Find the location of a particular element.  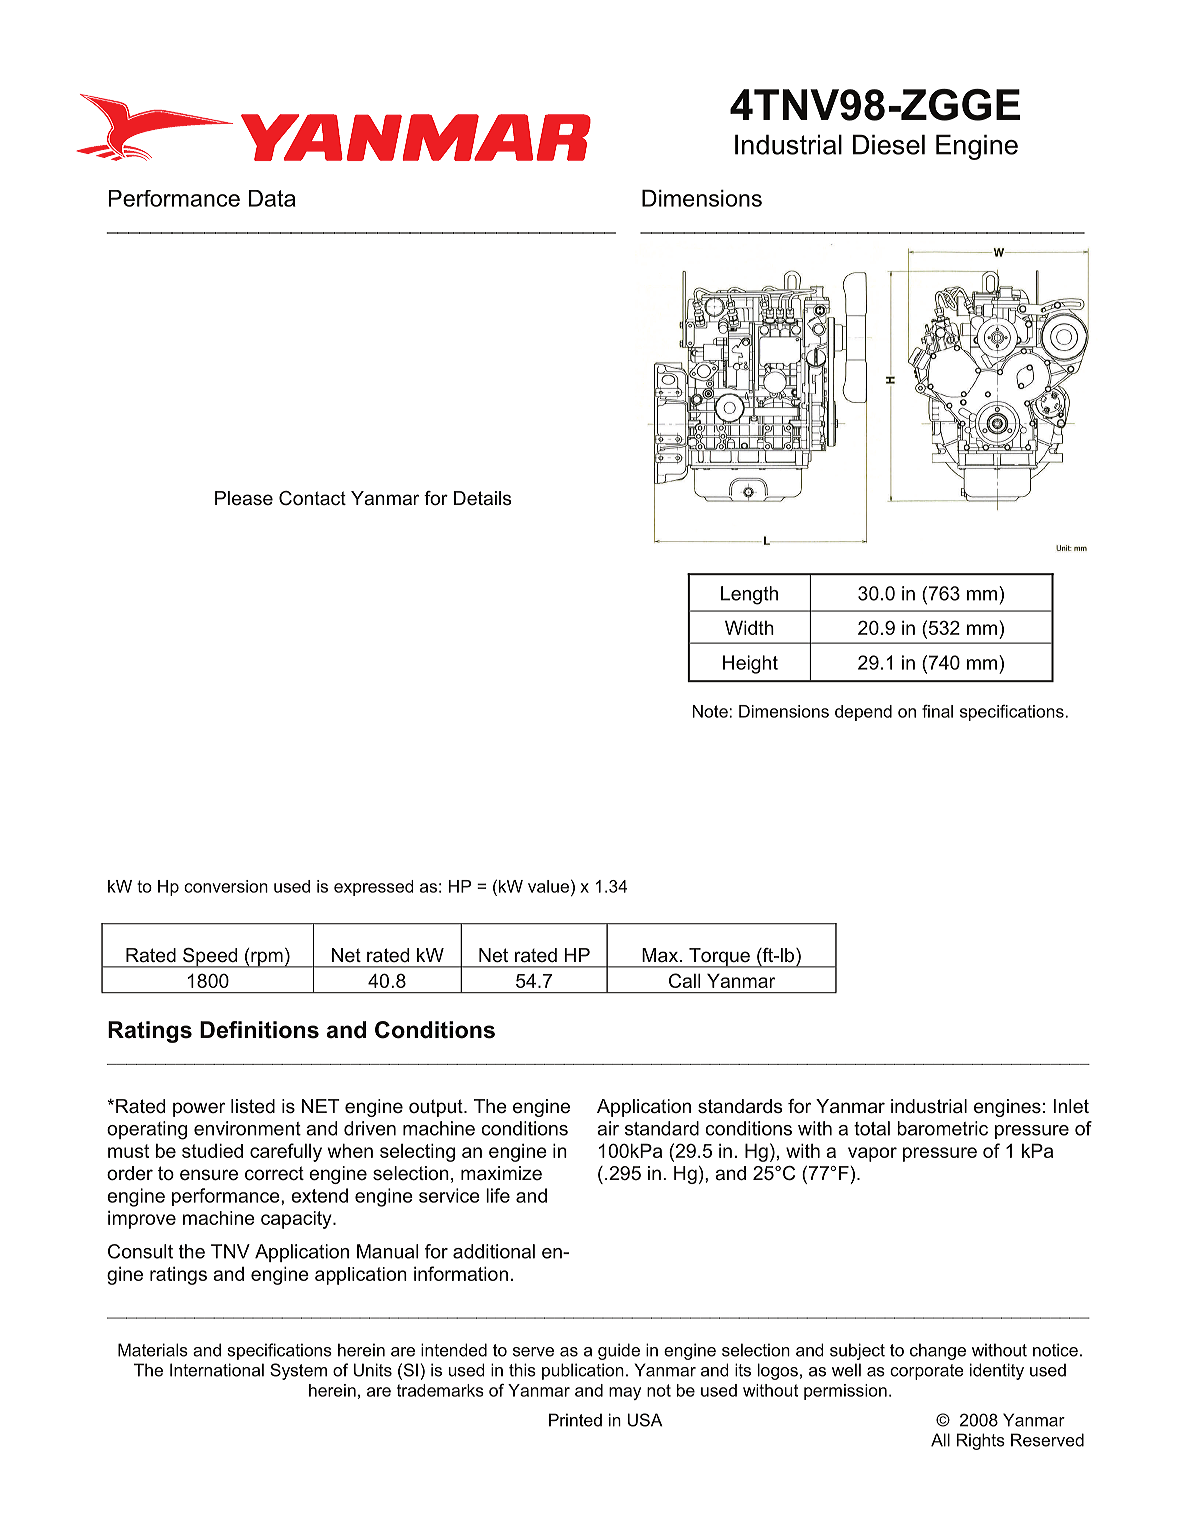

Length is located at coordinates (749, 595).
